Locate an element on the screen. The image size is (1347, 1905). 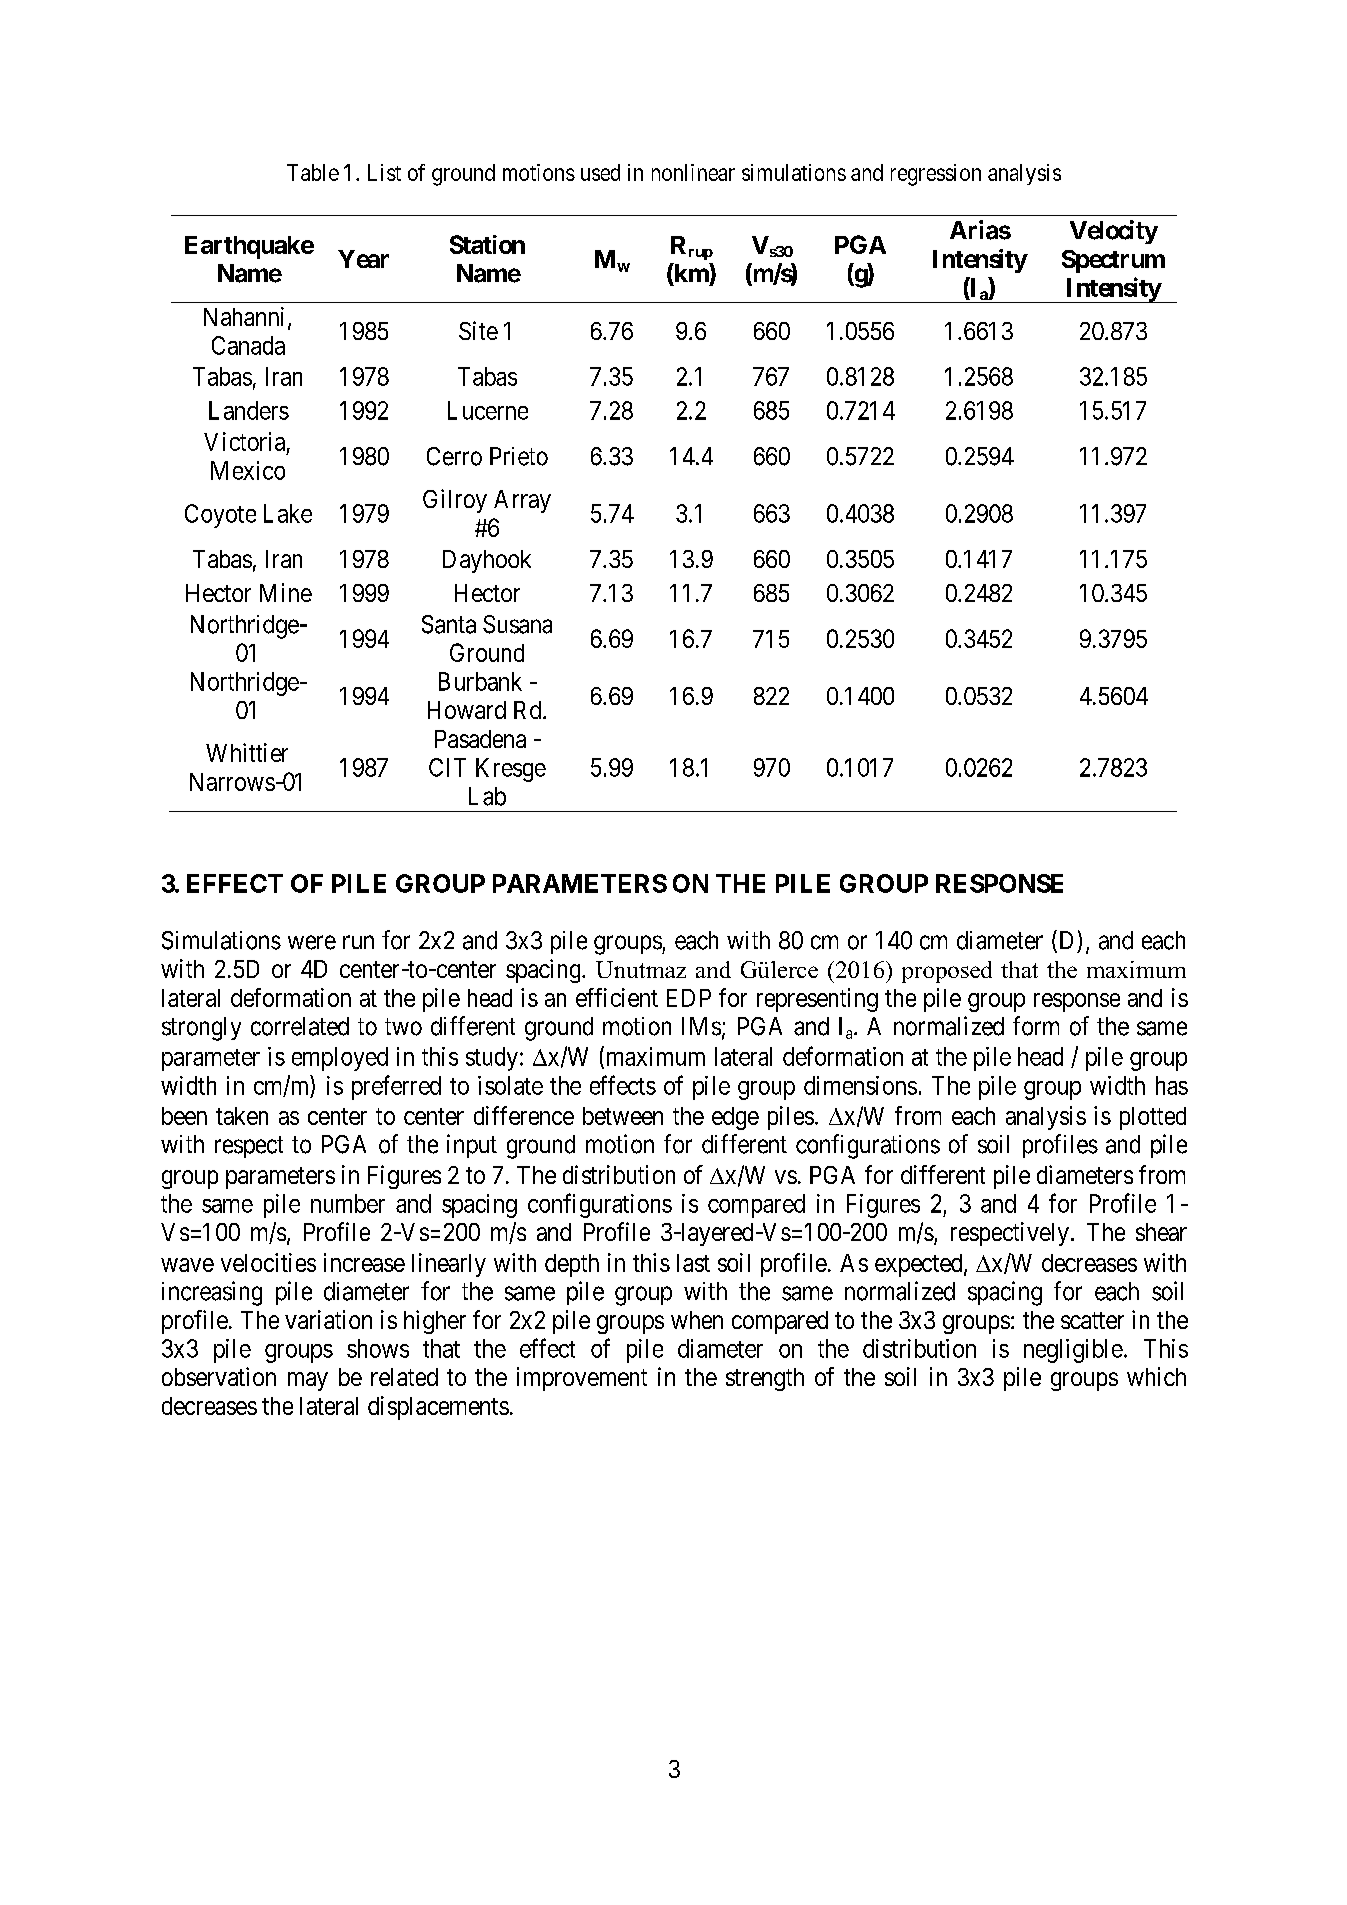
may is located at coordinates (308, 1381).
